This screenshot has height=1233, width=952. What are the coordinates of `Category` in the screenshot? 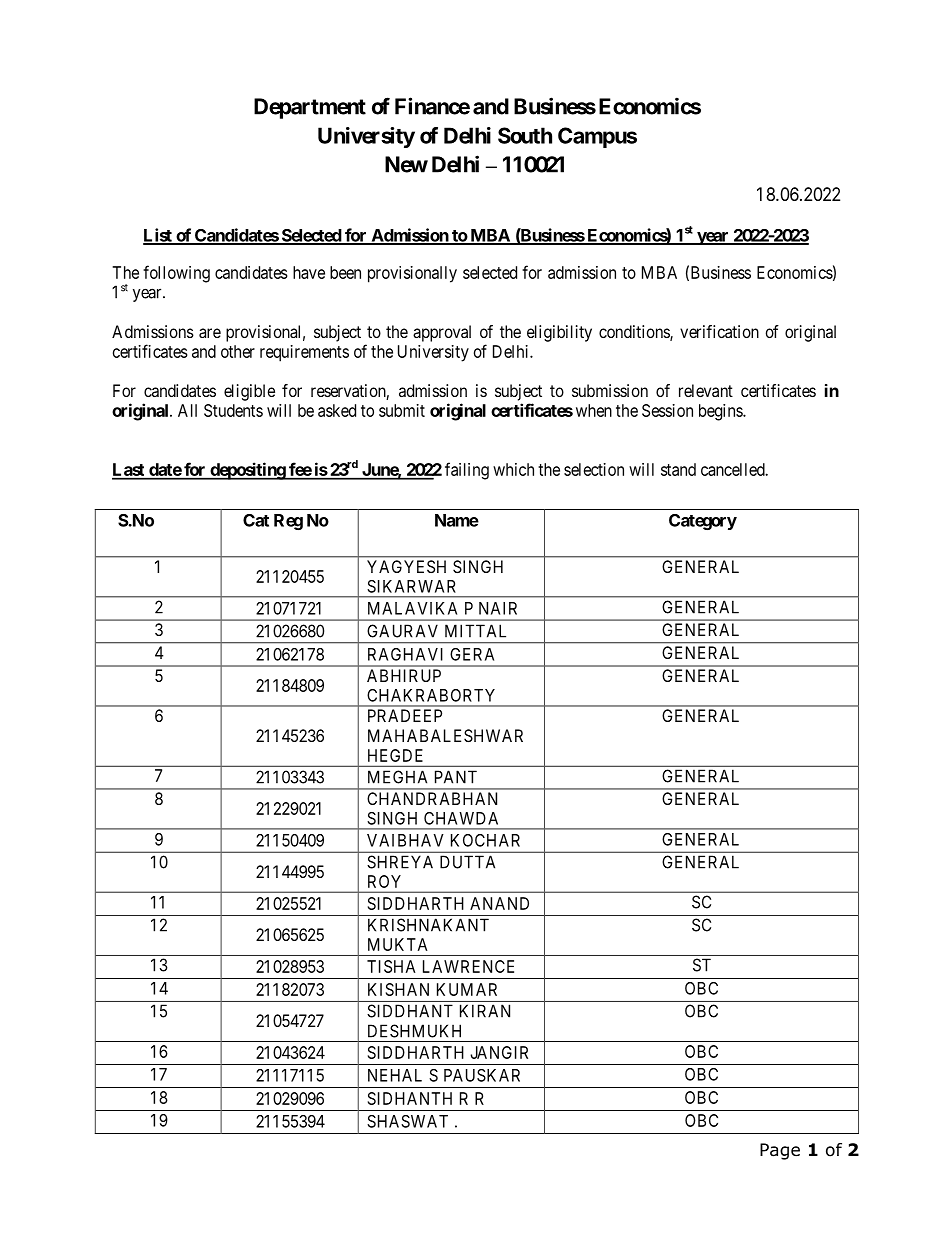 It's located at (703, 522).
